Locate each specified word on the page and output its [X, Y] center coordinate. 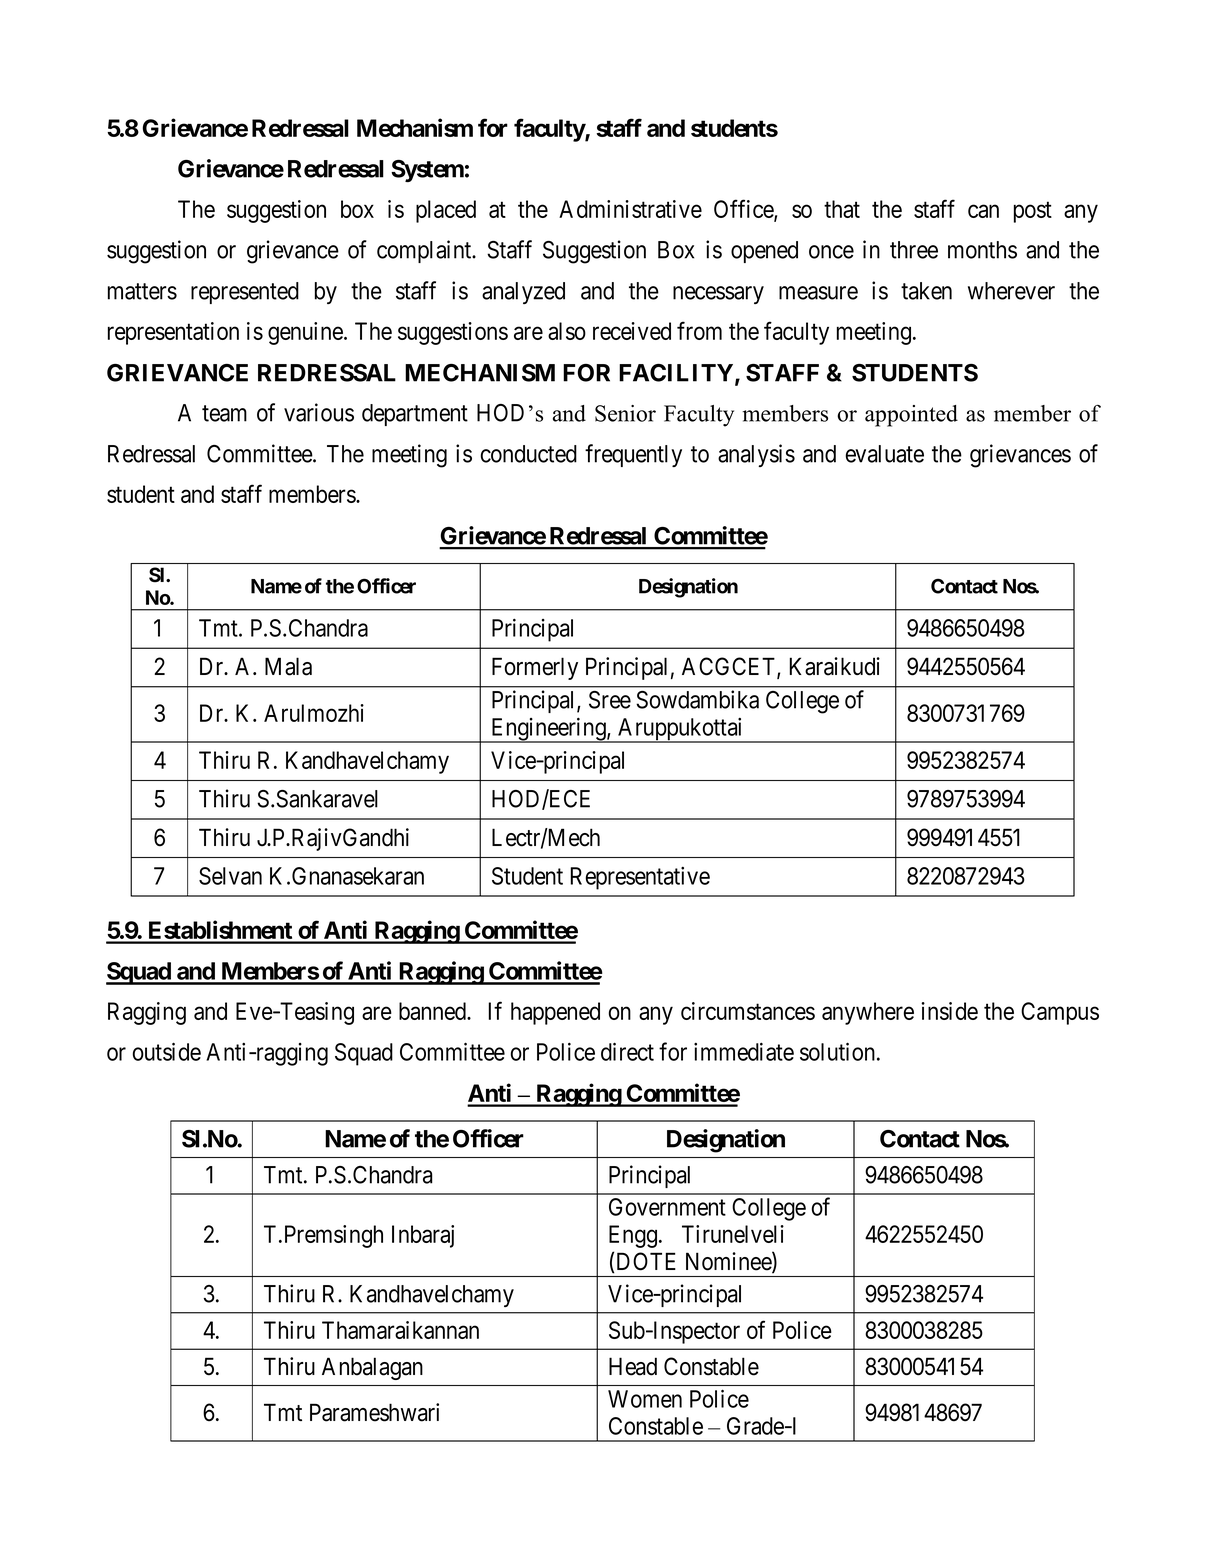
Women [645, 1399]
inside [949, 1011]
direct [627, 1051]
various [319, 412]
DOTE [646, 1261]
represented [245, 293]
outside [167, 1051]
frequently [633, 455]
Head [633, 1366]
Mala [288, 666]
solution [837, 1051]
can [983, 211]
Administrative [630, 209]
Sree [610, 700]
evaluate [884, 454]
